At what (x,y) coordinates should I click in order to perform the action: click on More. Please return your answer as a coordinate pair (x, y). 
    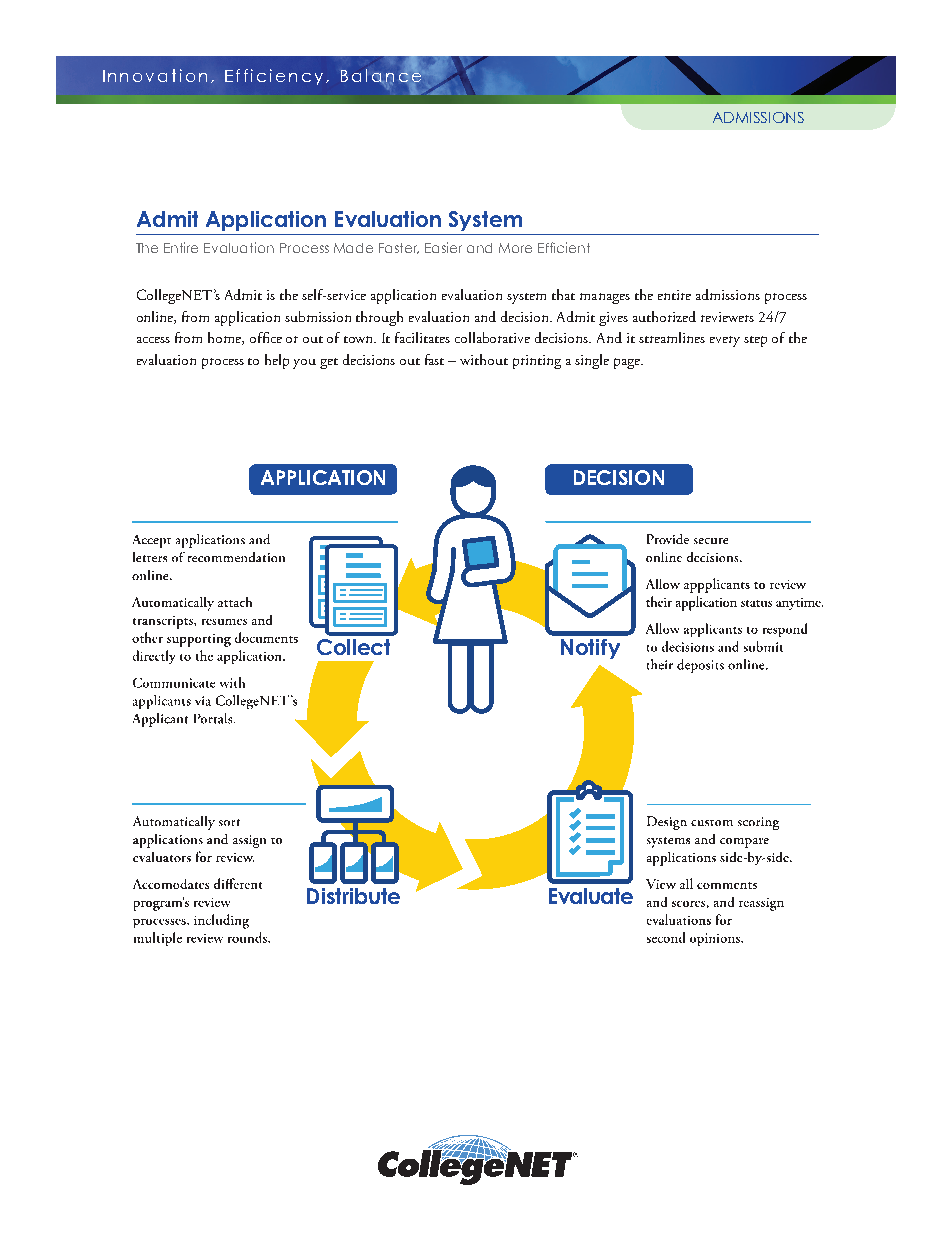
    Looking at the image, I should click on (515, 248).
